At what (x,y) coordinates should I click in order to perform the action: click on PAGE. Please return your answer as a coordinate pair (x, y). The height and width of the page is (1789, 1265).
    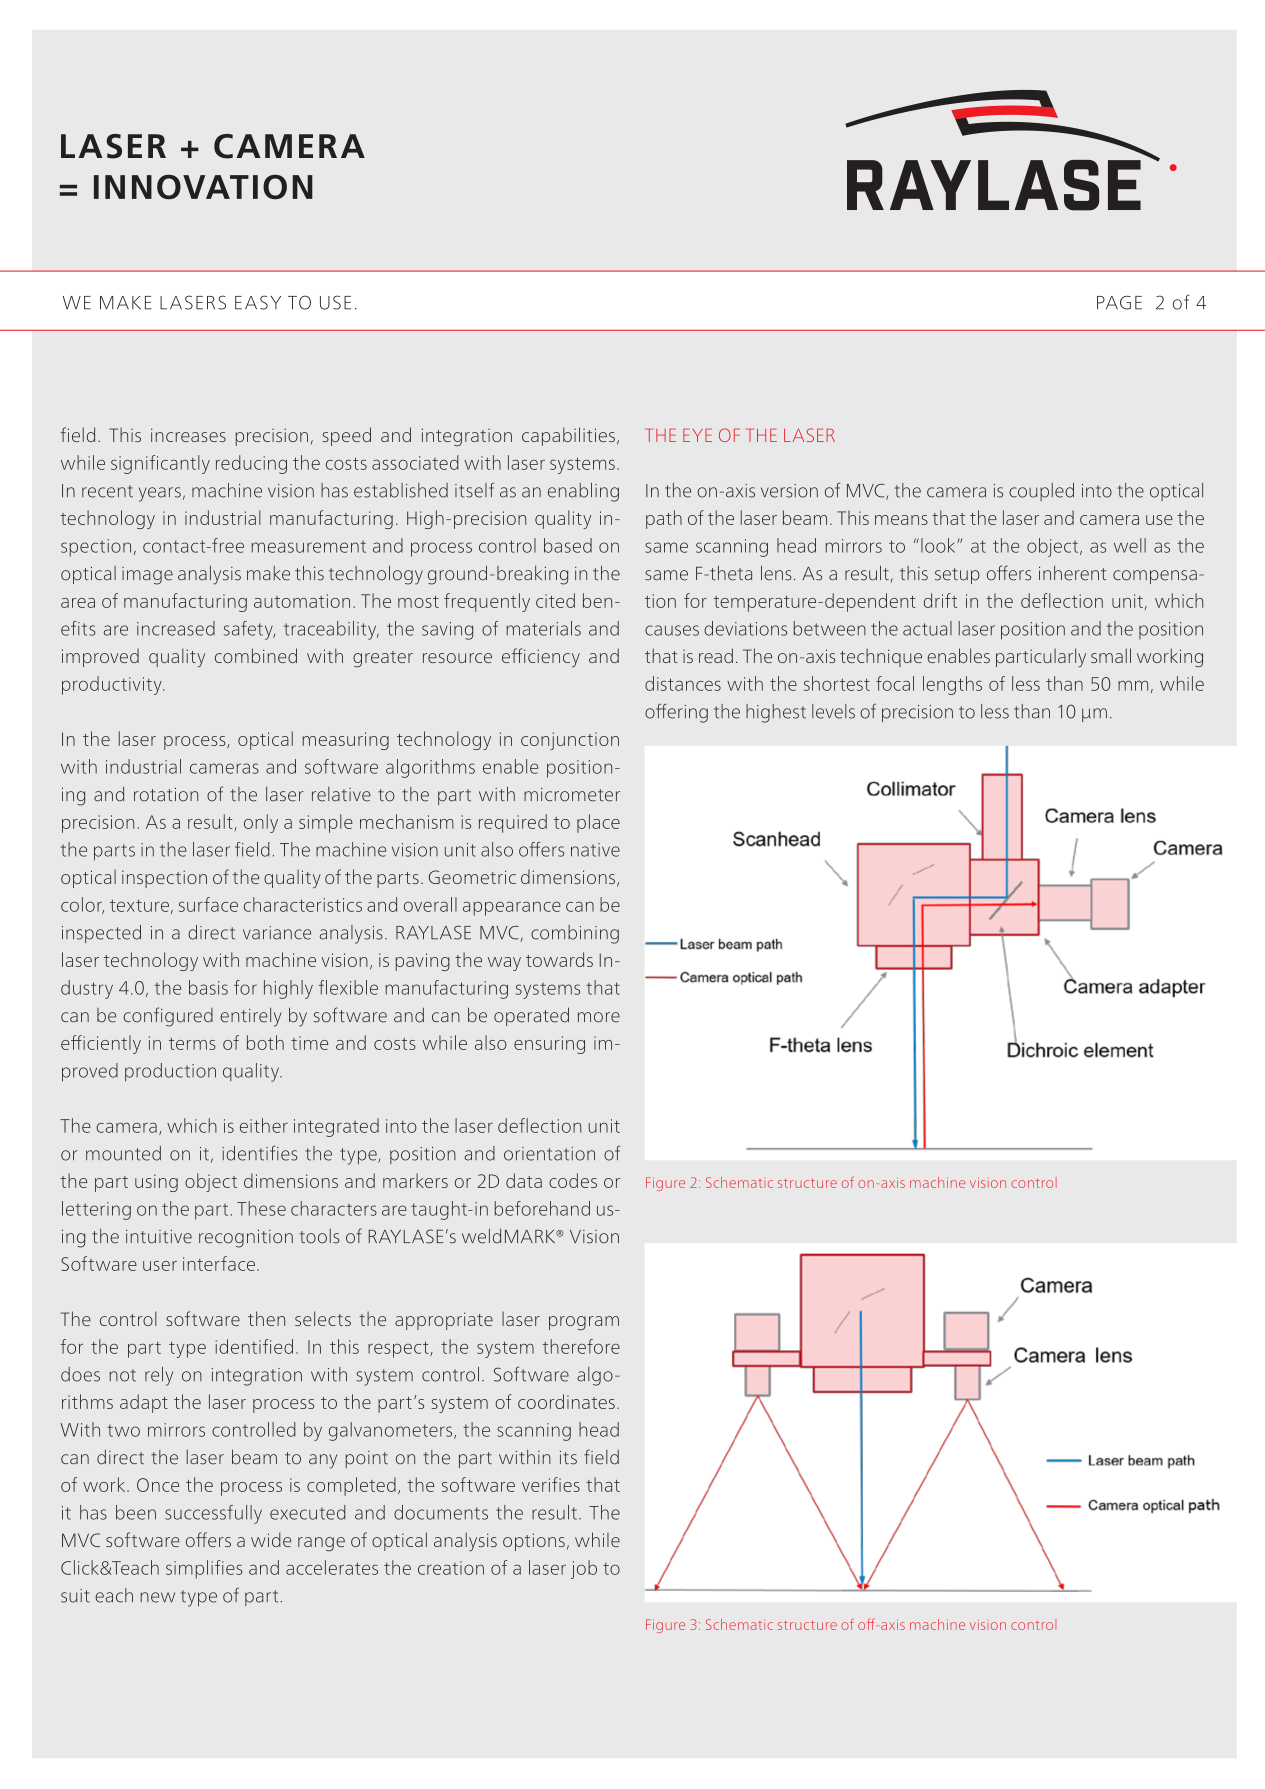
    Looking at the image, I should click on (1119, 303).
